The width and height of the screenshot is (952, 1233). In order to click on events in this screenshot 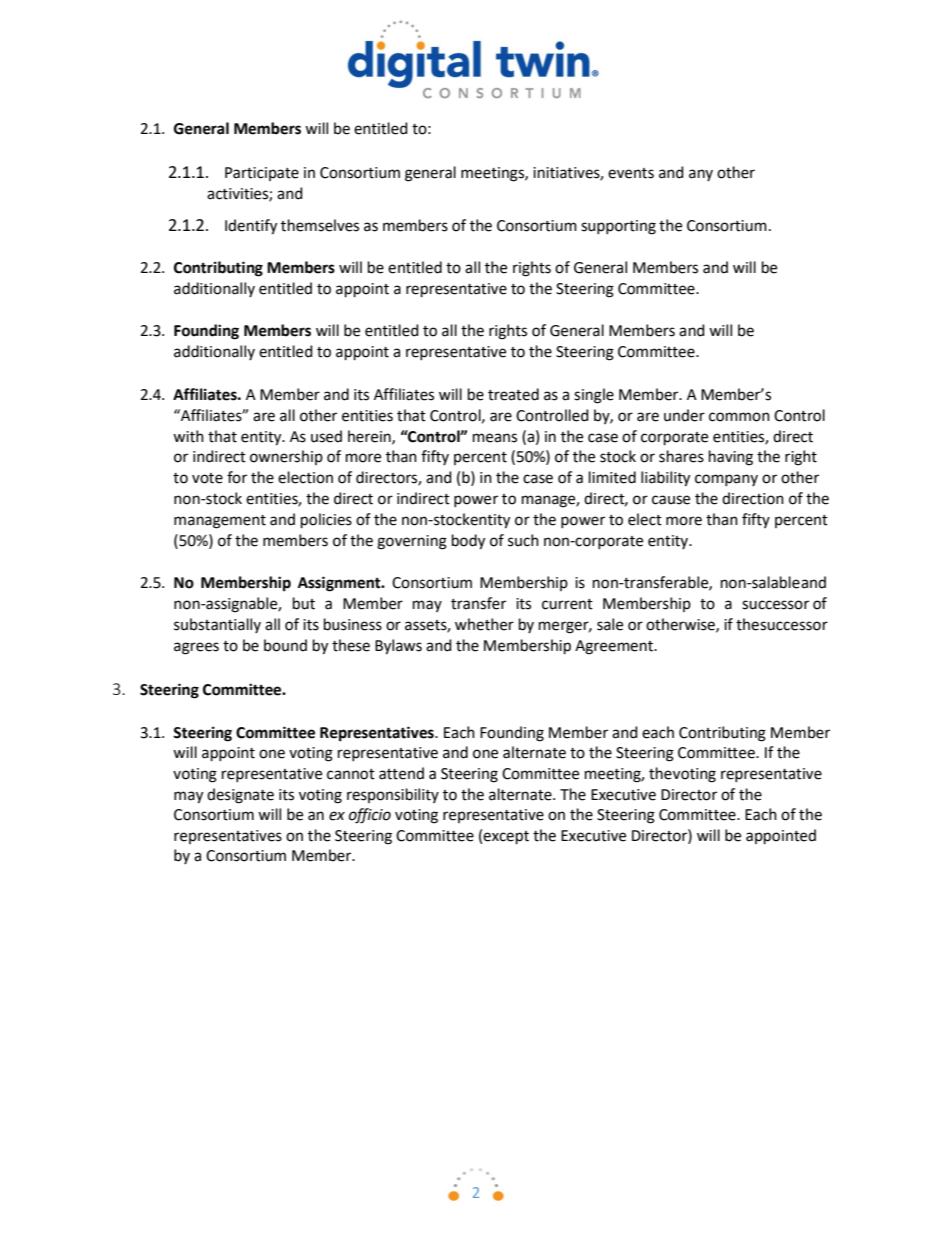, I will do `click(631, 173)`.
